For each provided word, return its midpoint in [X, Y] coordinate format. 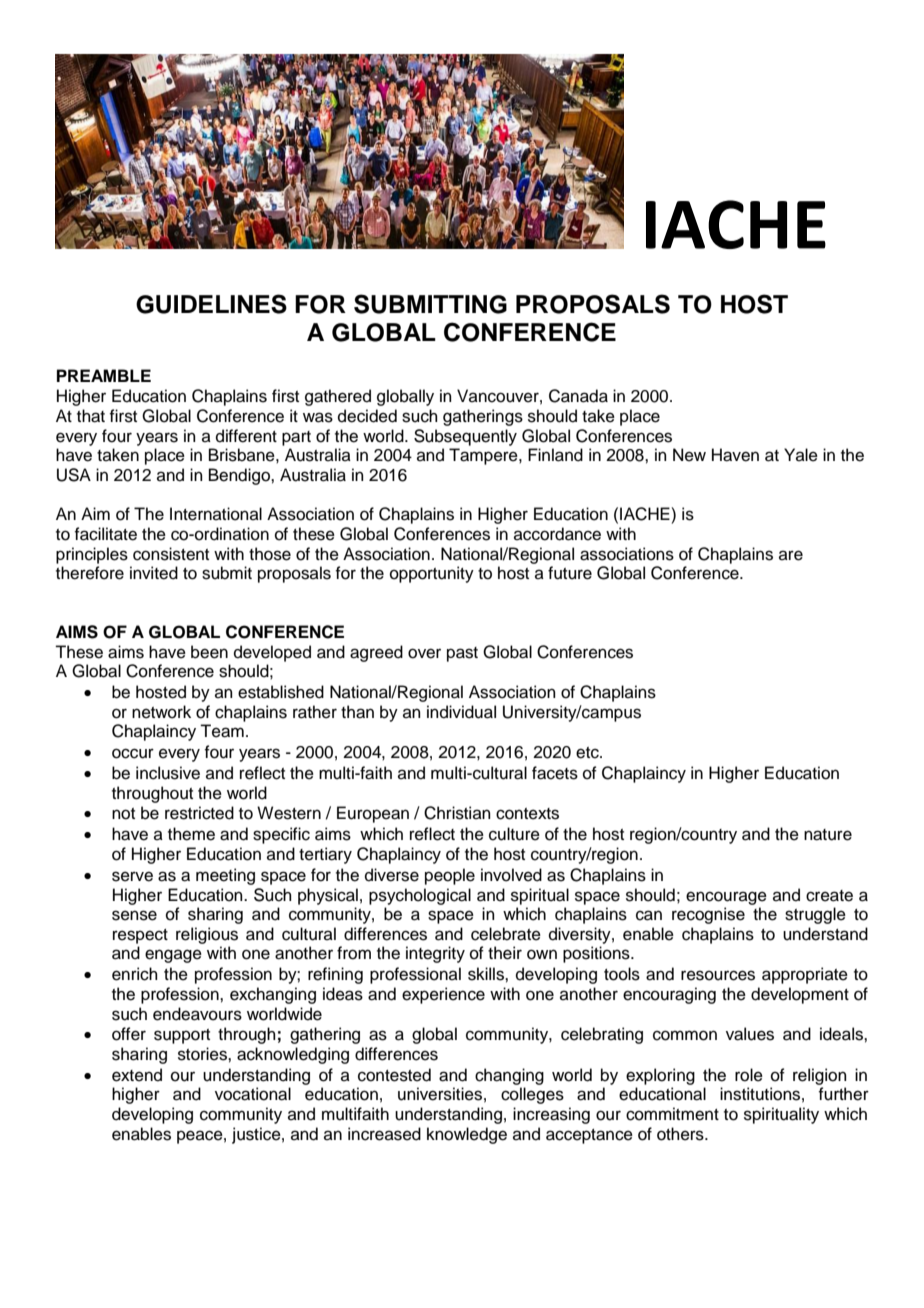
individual [461, 712]
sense [134, 915]
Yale [801, 455]
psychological [420, 896]
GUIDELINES [211, 304]
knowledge [467, 1135]
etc [588, 753]
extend [137, 1075]
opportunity [432, 574]
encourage [726, 898]
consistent [171, 554]
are [791, 555]
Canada [578, 396]
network [161, 712]
